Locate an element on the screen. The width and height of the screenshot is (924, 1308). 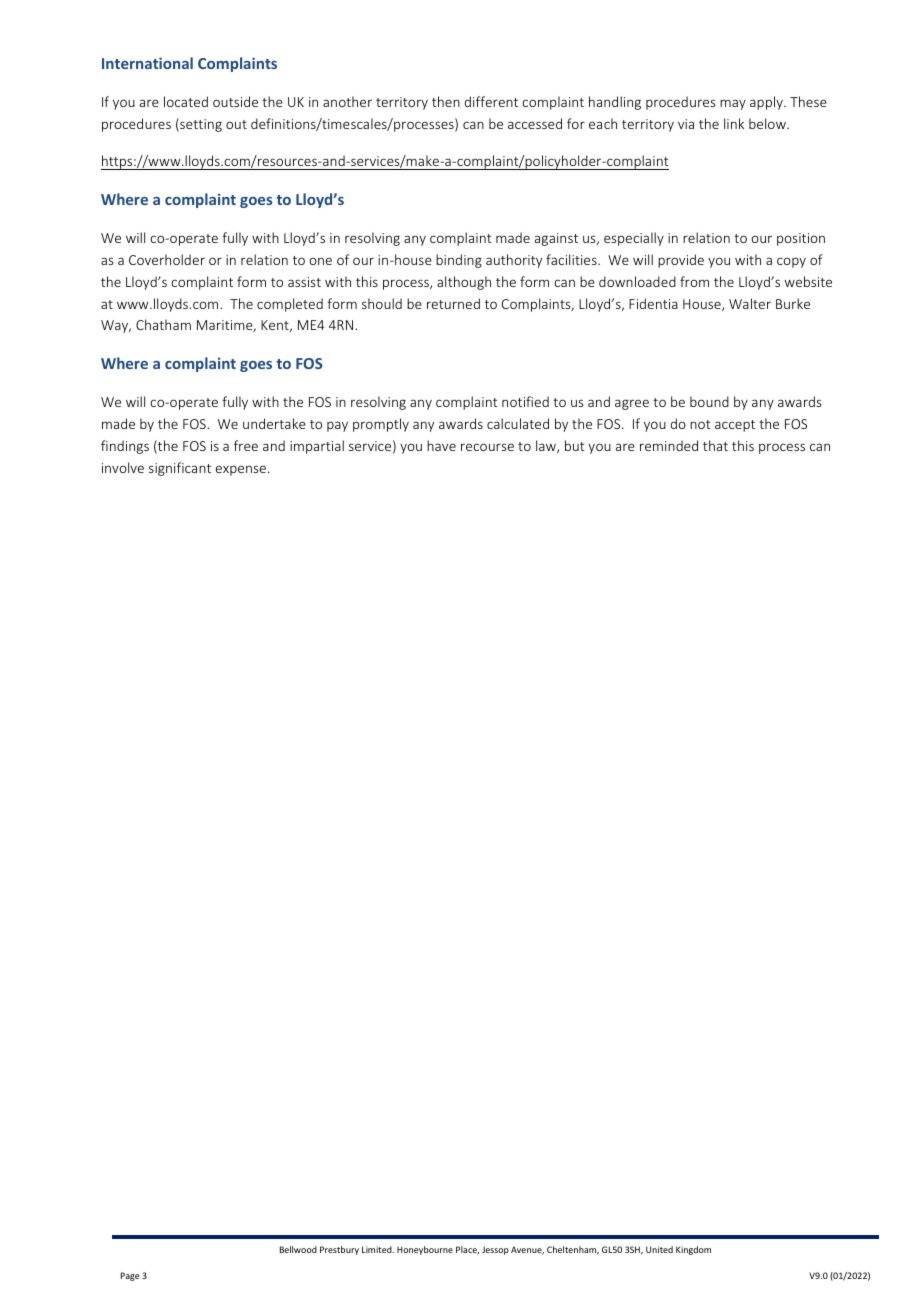
Jessop is located at coordinates (495, 1250).
